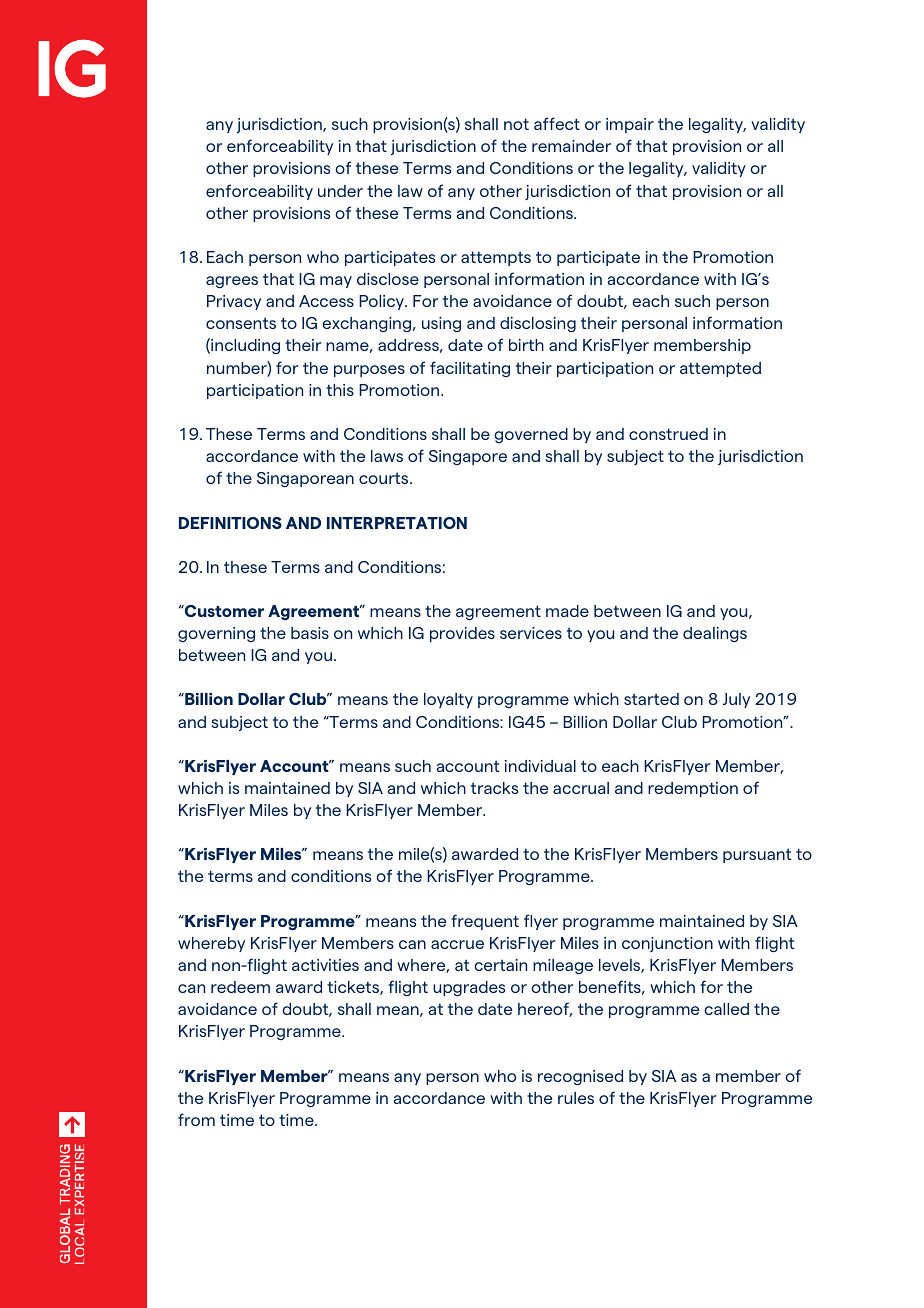  Describe the element at coordinates (462, 634) in the page. I see `provides` at that location.
